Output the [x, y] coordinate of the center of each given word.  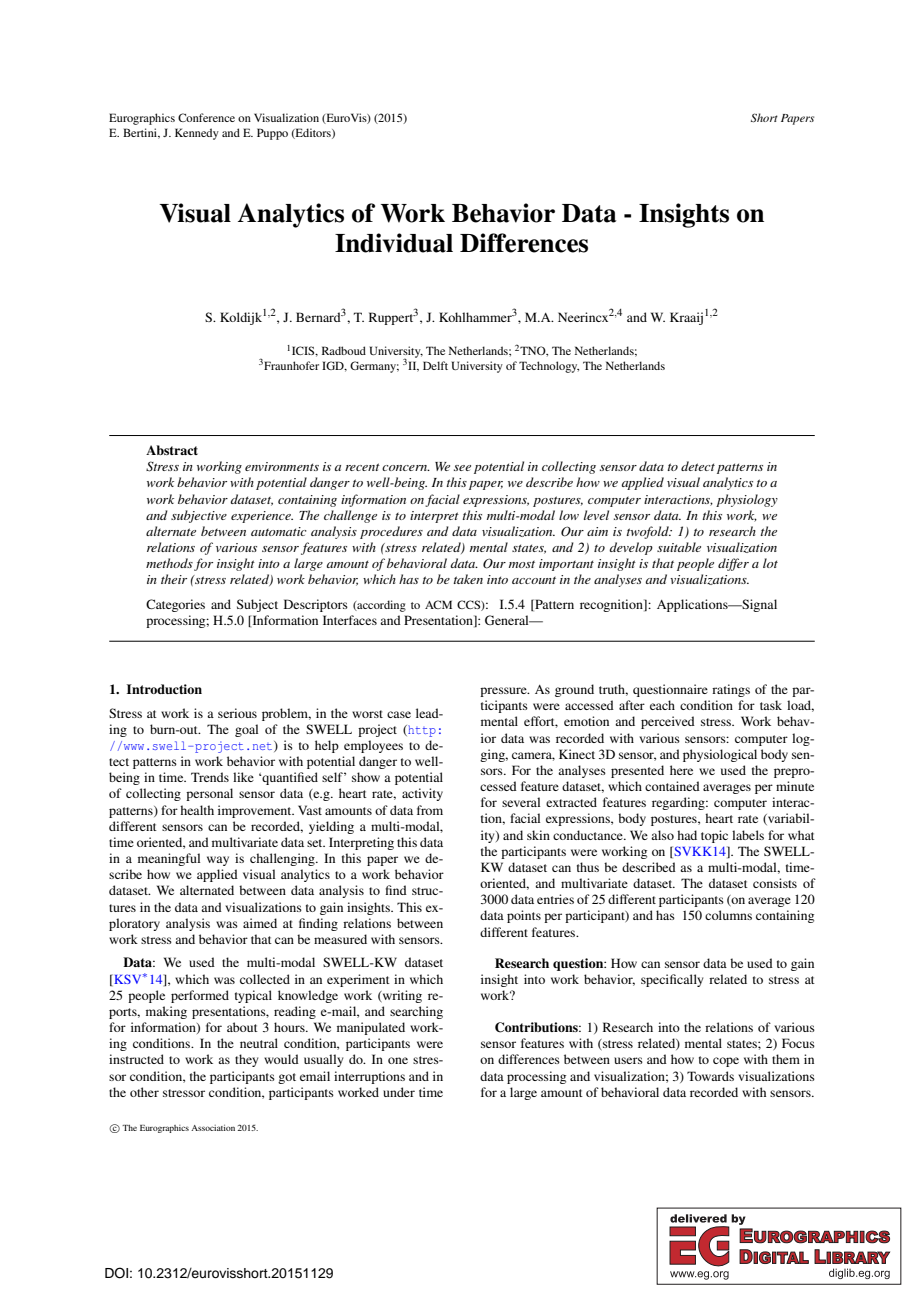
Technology [549, 367]
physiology [747, 500]
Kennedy [197, 134]
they [246, 1060]
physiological [720, 755]
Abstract [172, 450]
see [462, 468]
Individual [394, 243]
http [421, 731]
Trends [210, 777]
